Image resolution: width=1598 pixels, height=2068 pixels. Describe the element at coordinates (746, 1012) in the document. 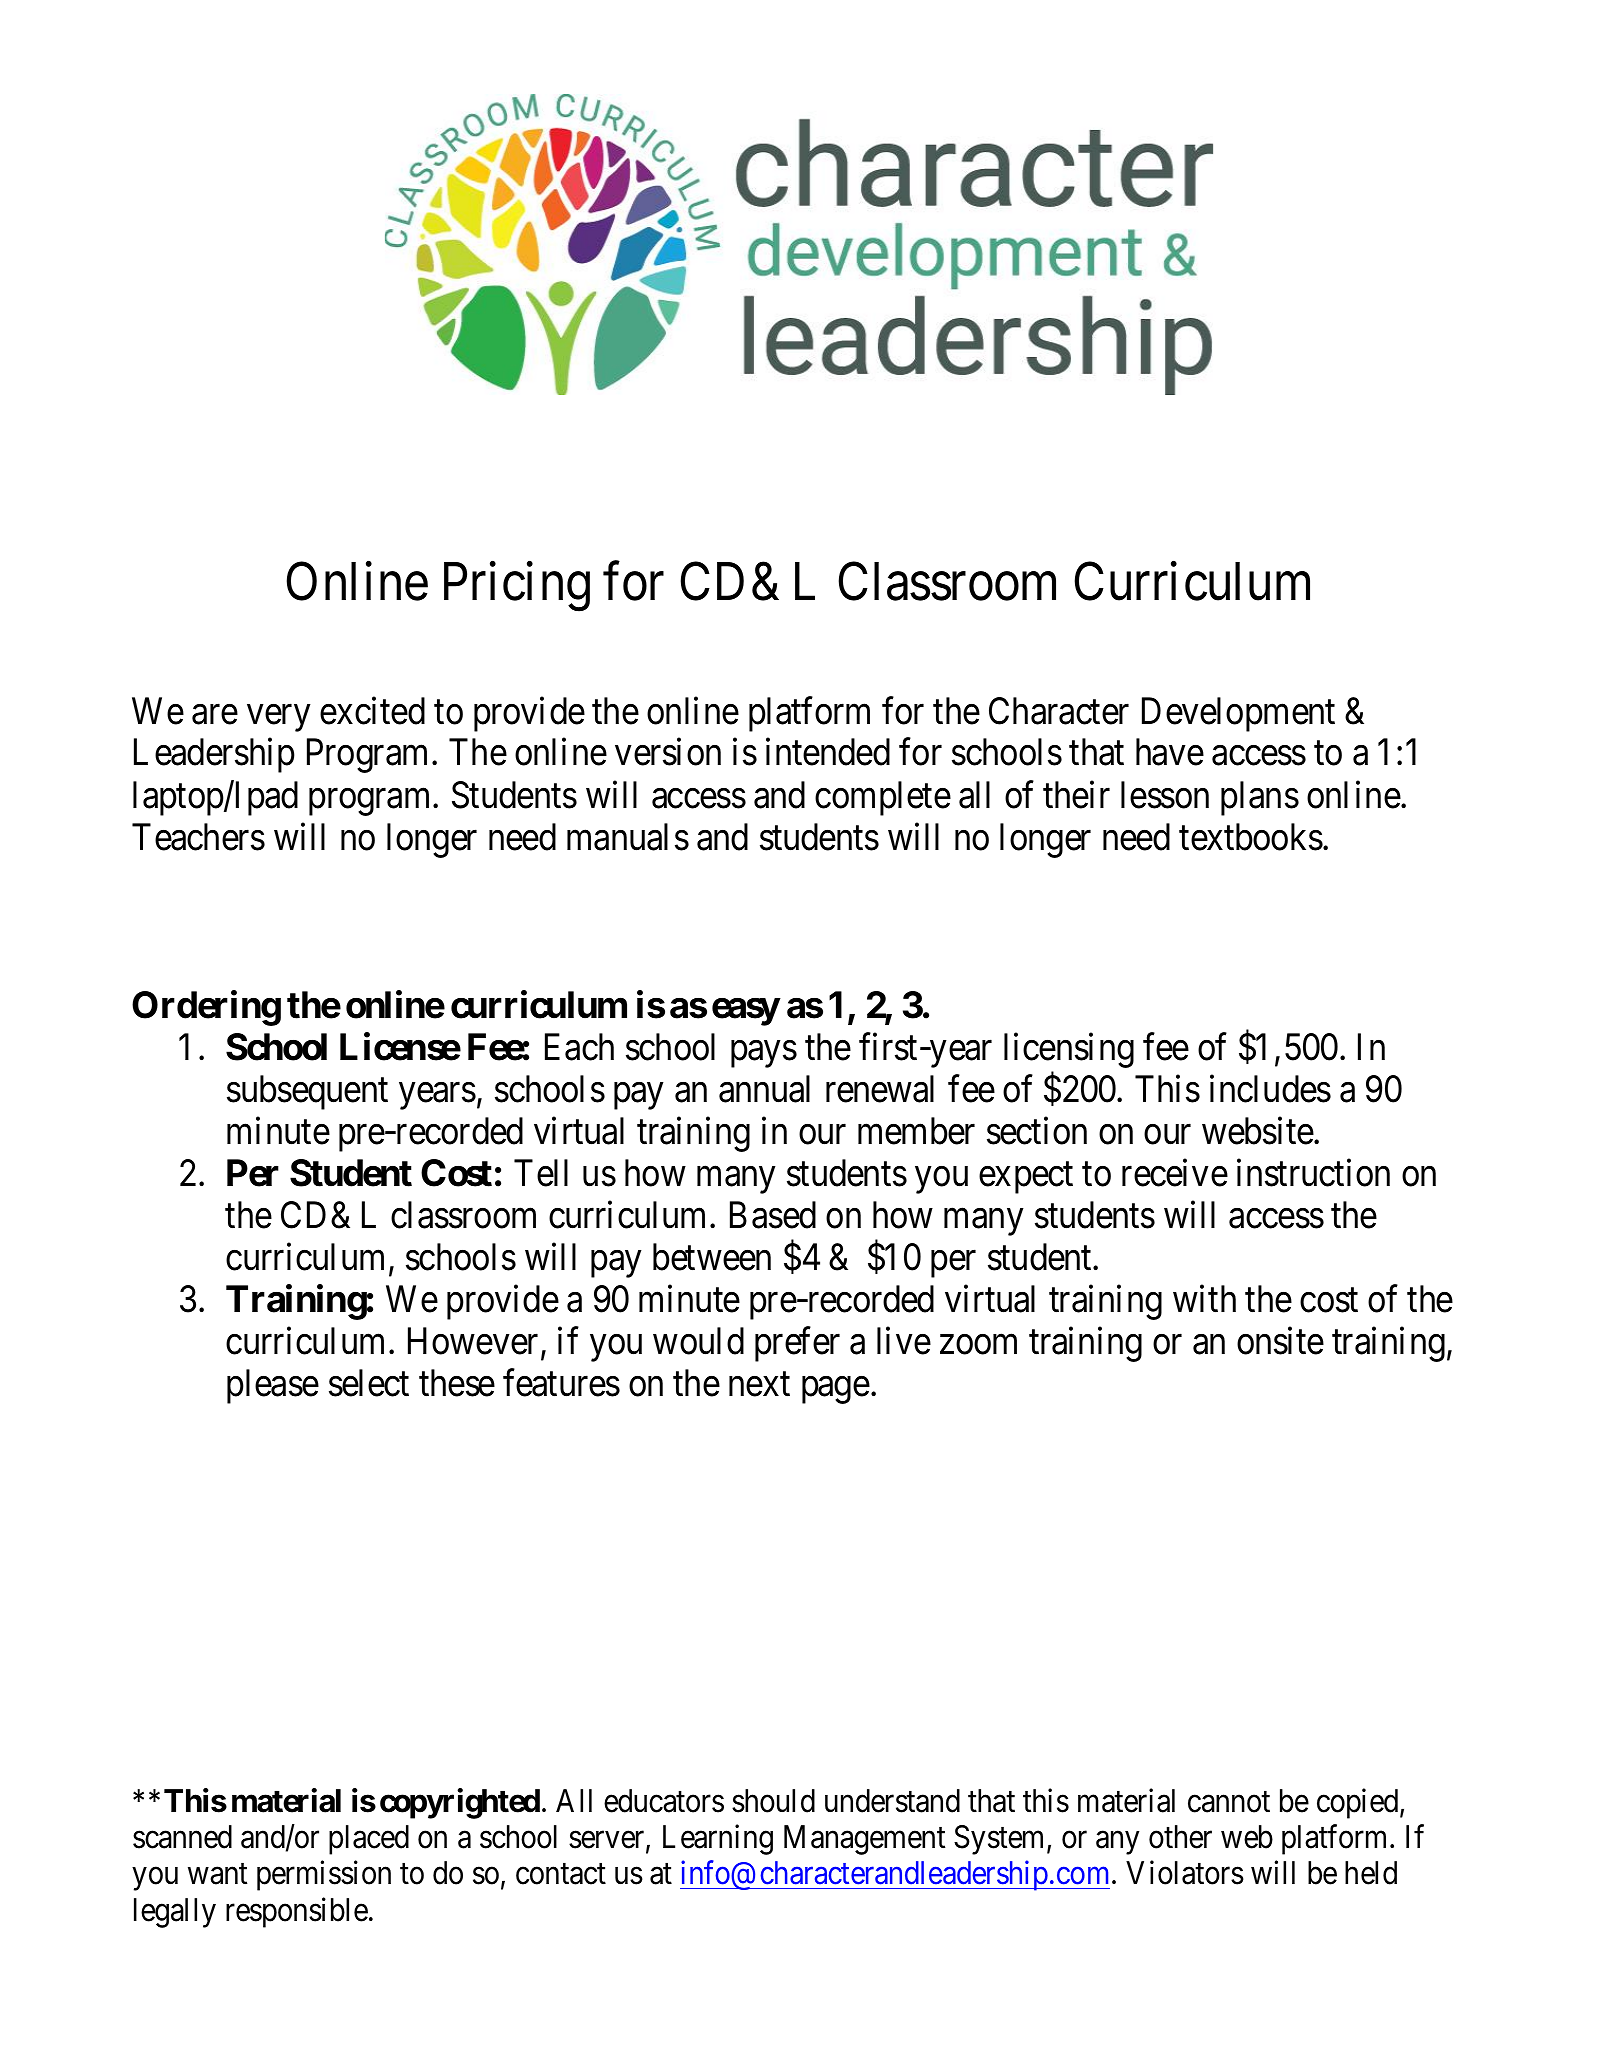

I see `easy` at that location.
